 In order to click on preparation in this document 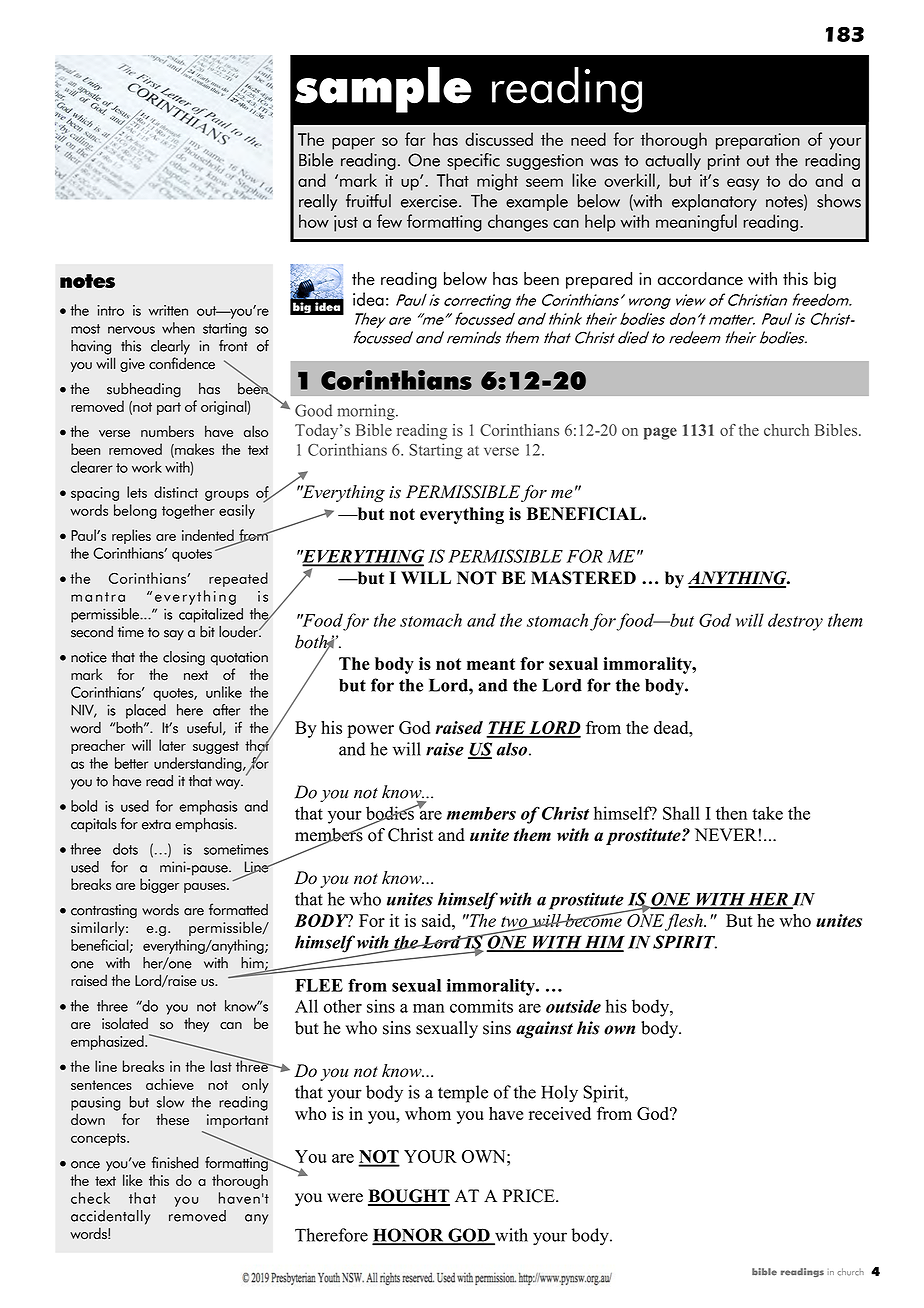, I will do `click(758, 141)`.
